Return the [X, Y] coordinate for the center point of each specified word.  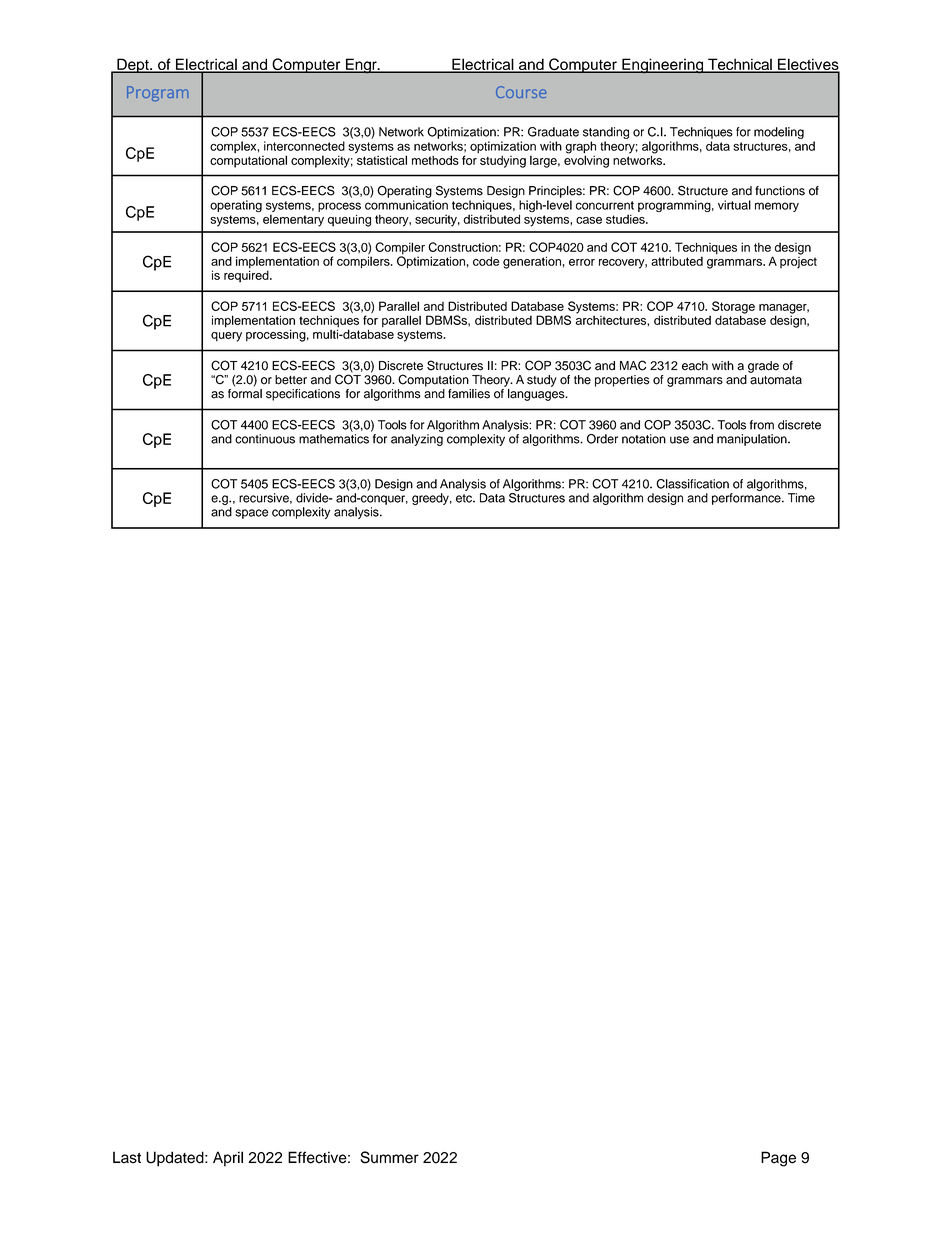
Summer [389, 1157]
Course [521, 92]
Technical [740, 66]
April [228, 1159]
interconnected [304, 146]
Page [778, 1159]
